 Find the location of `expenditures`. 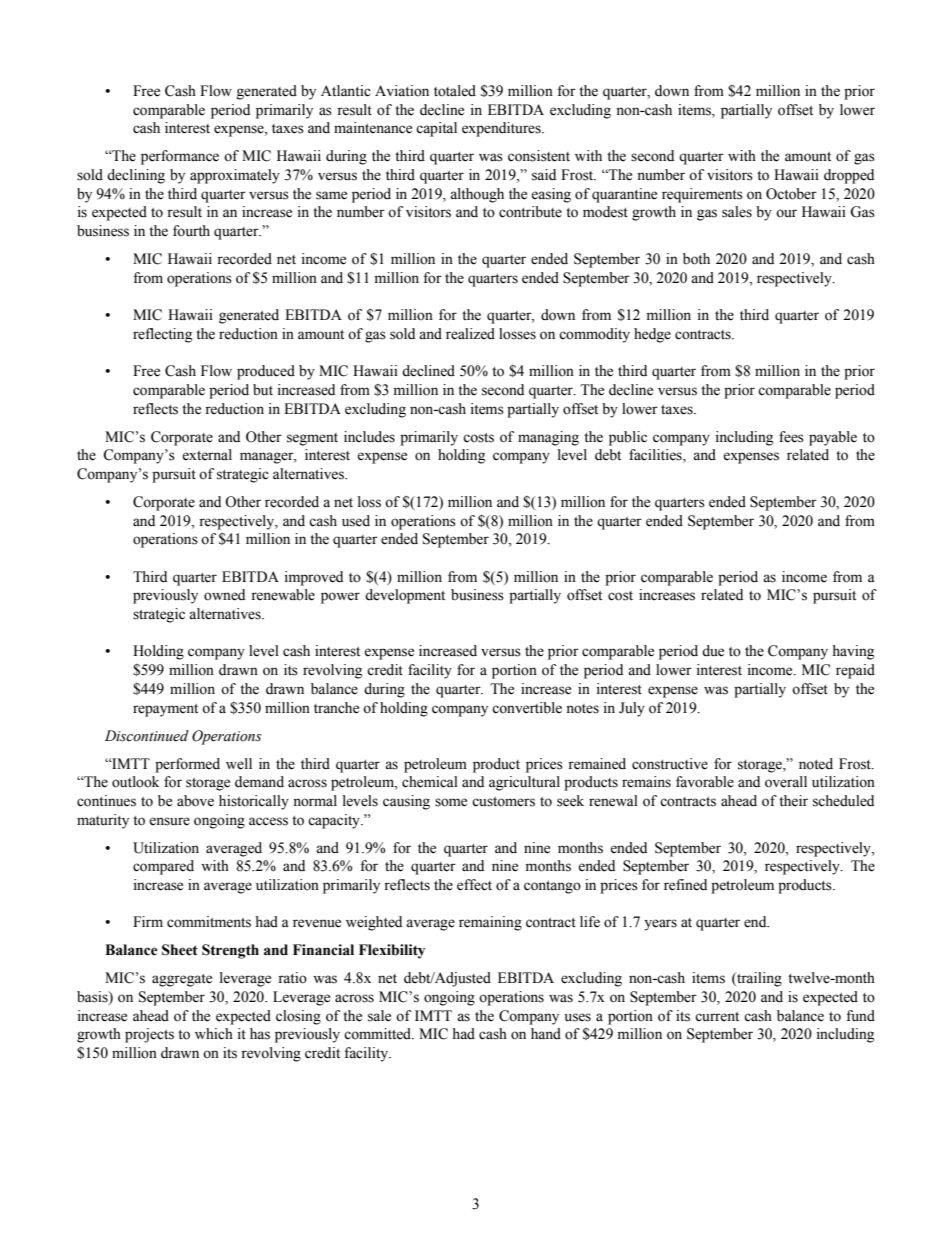

expenditures is located at coordinates (502, 129).
